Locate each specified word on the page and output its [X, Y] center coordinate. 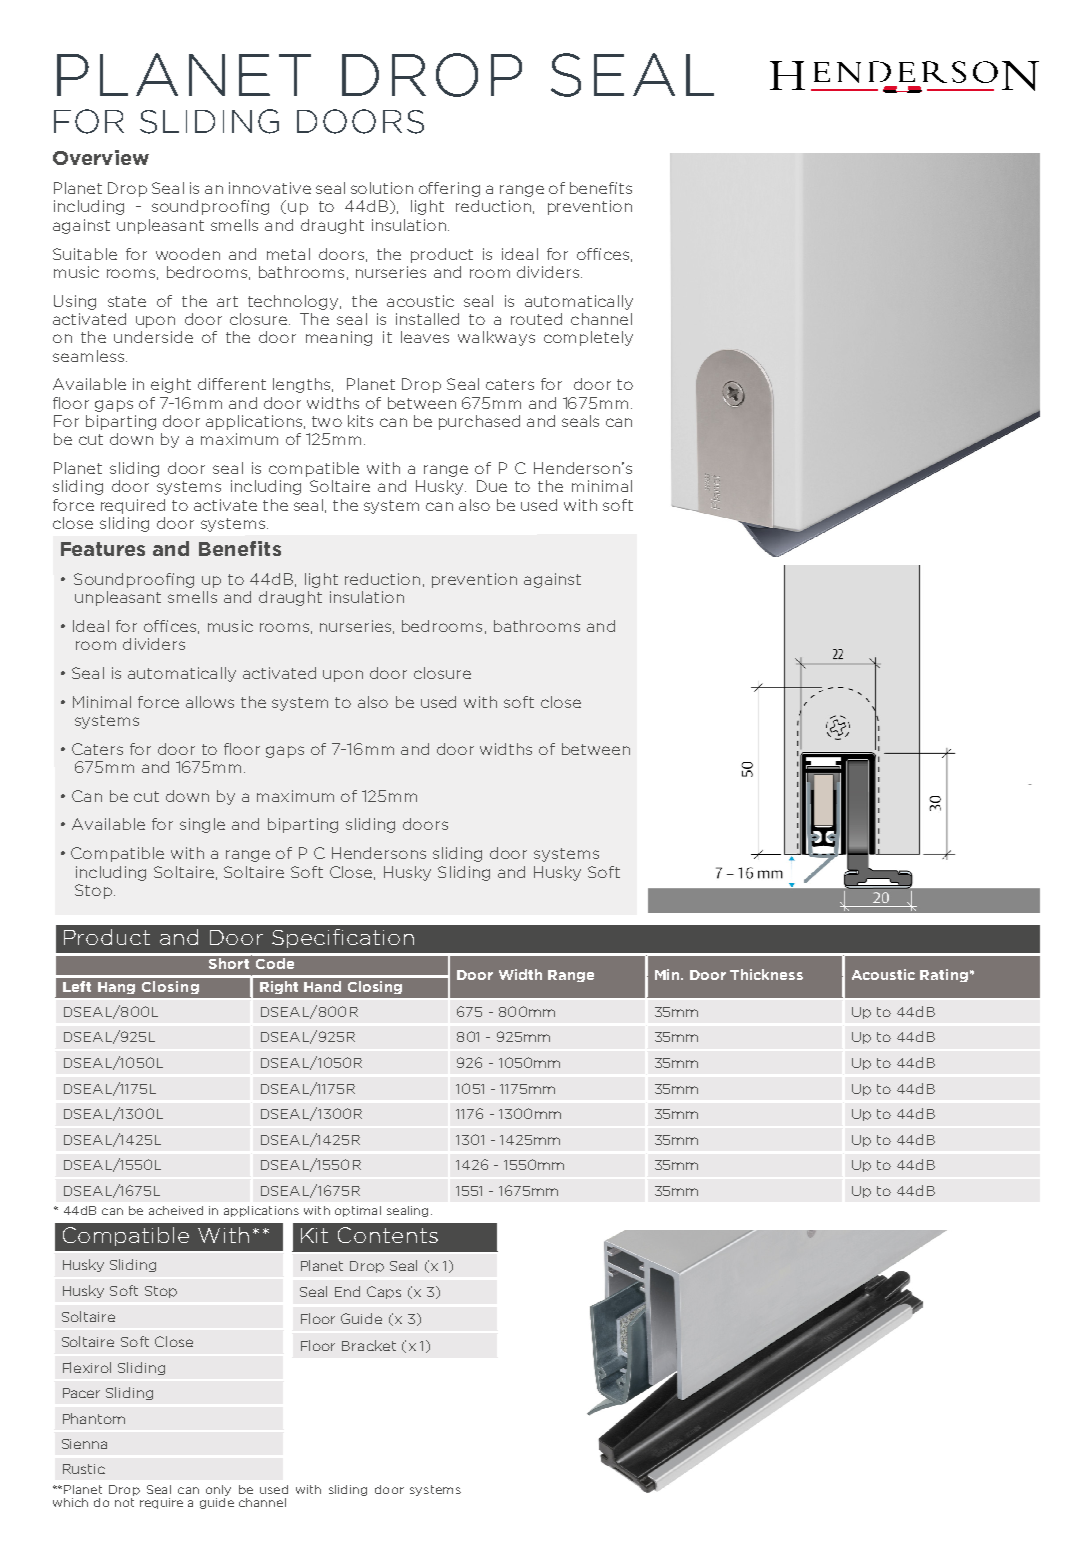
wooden [188, 254]
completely [588, 338]
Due [492, 486]
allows [210, 702]
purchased [479, 422]
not [124, 1502]
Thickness [766, 974]
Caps [384, 1292]
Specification [343, 938]
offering [449, 189]
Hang [116, 988]
